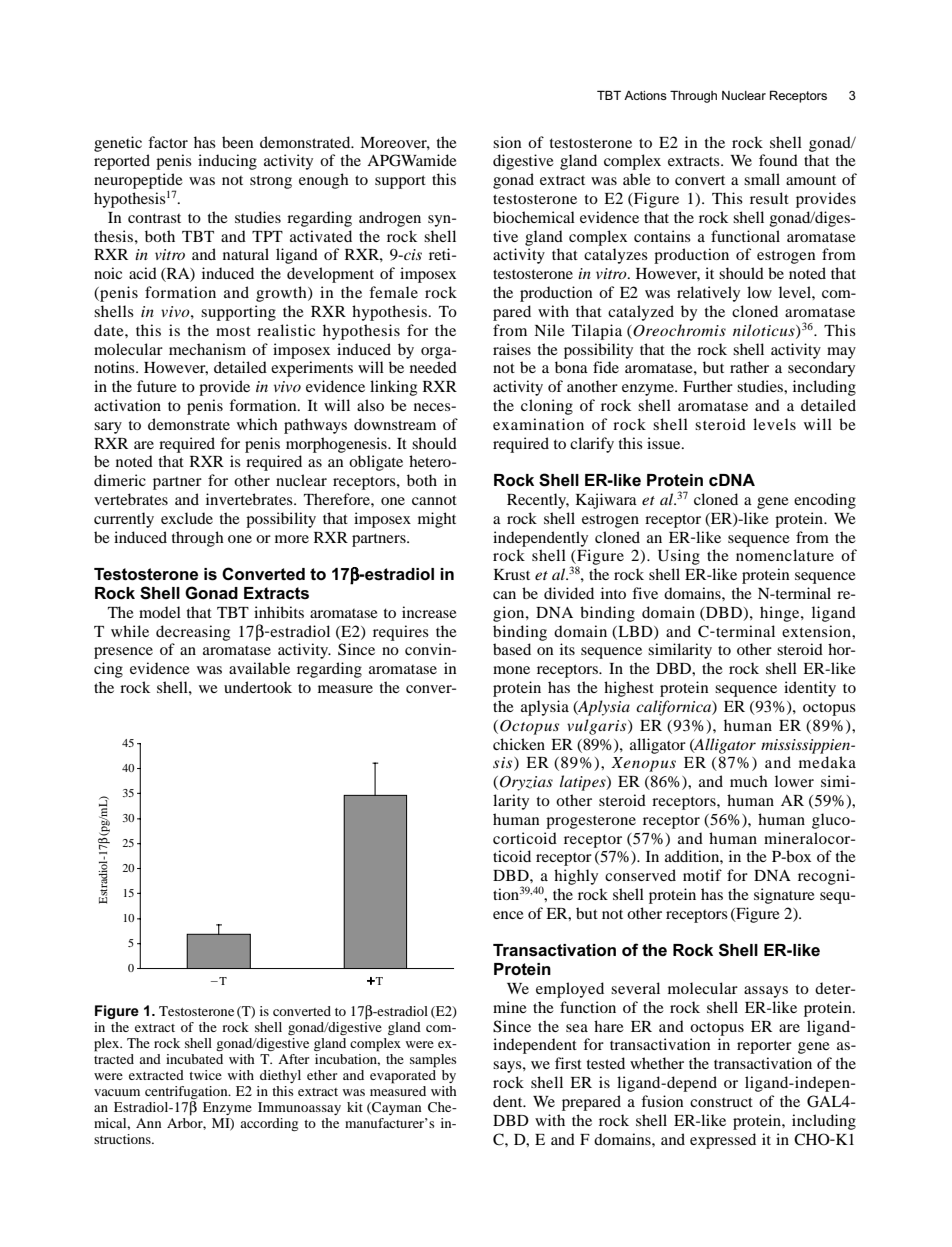 This screenshot has width=952, height=1247. What do you see at coordinates (437, 520) in the screenshot?
I see `might` at bounding box center [437, 520].
